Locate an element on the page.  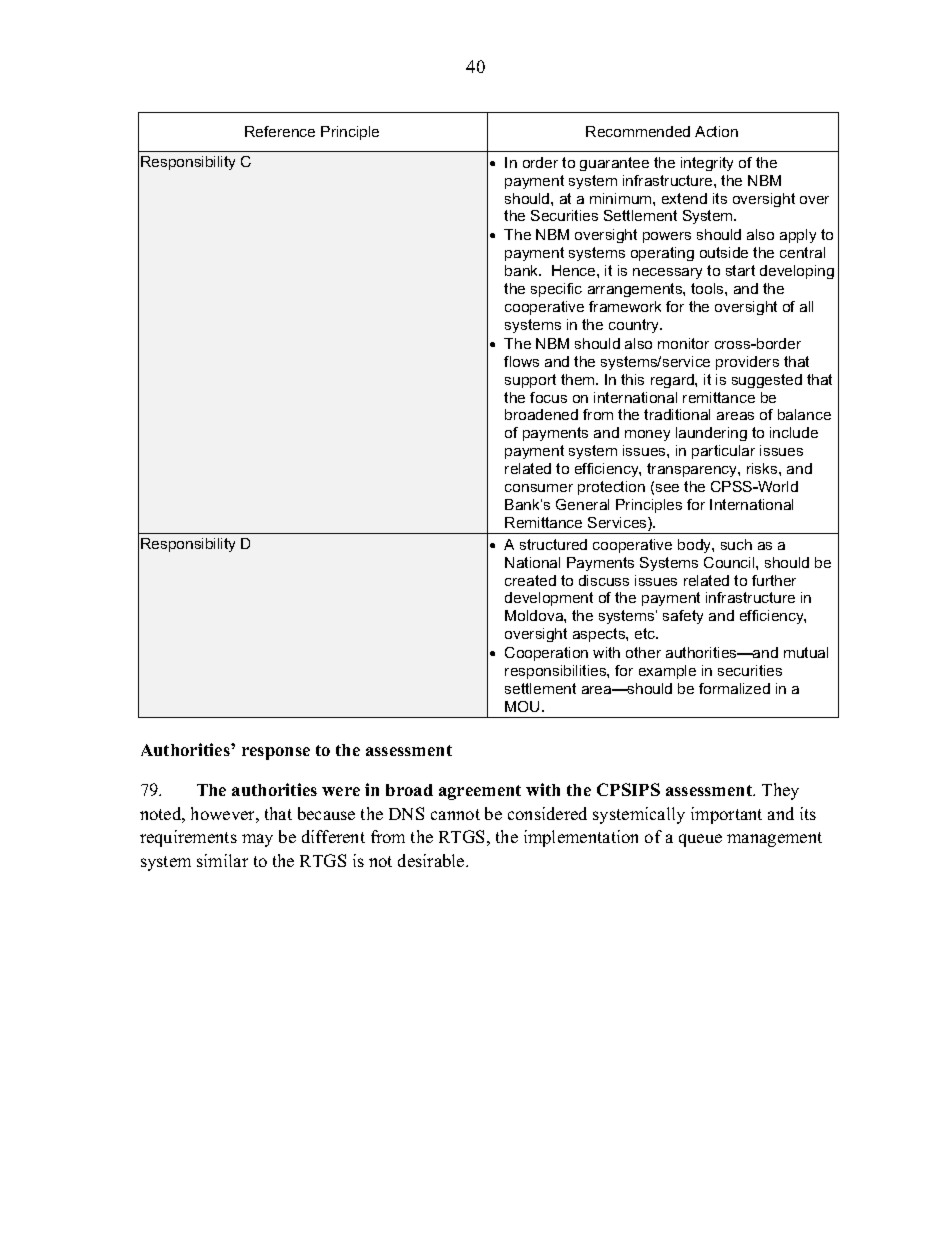
consumer is located at coordinates (539, 488).
